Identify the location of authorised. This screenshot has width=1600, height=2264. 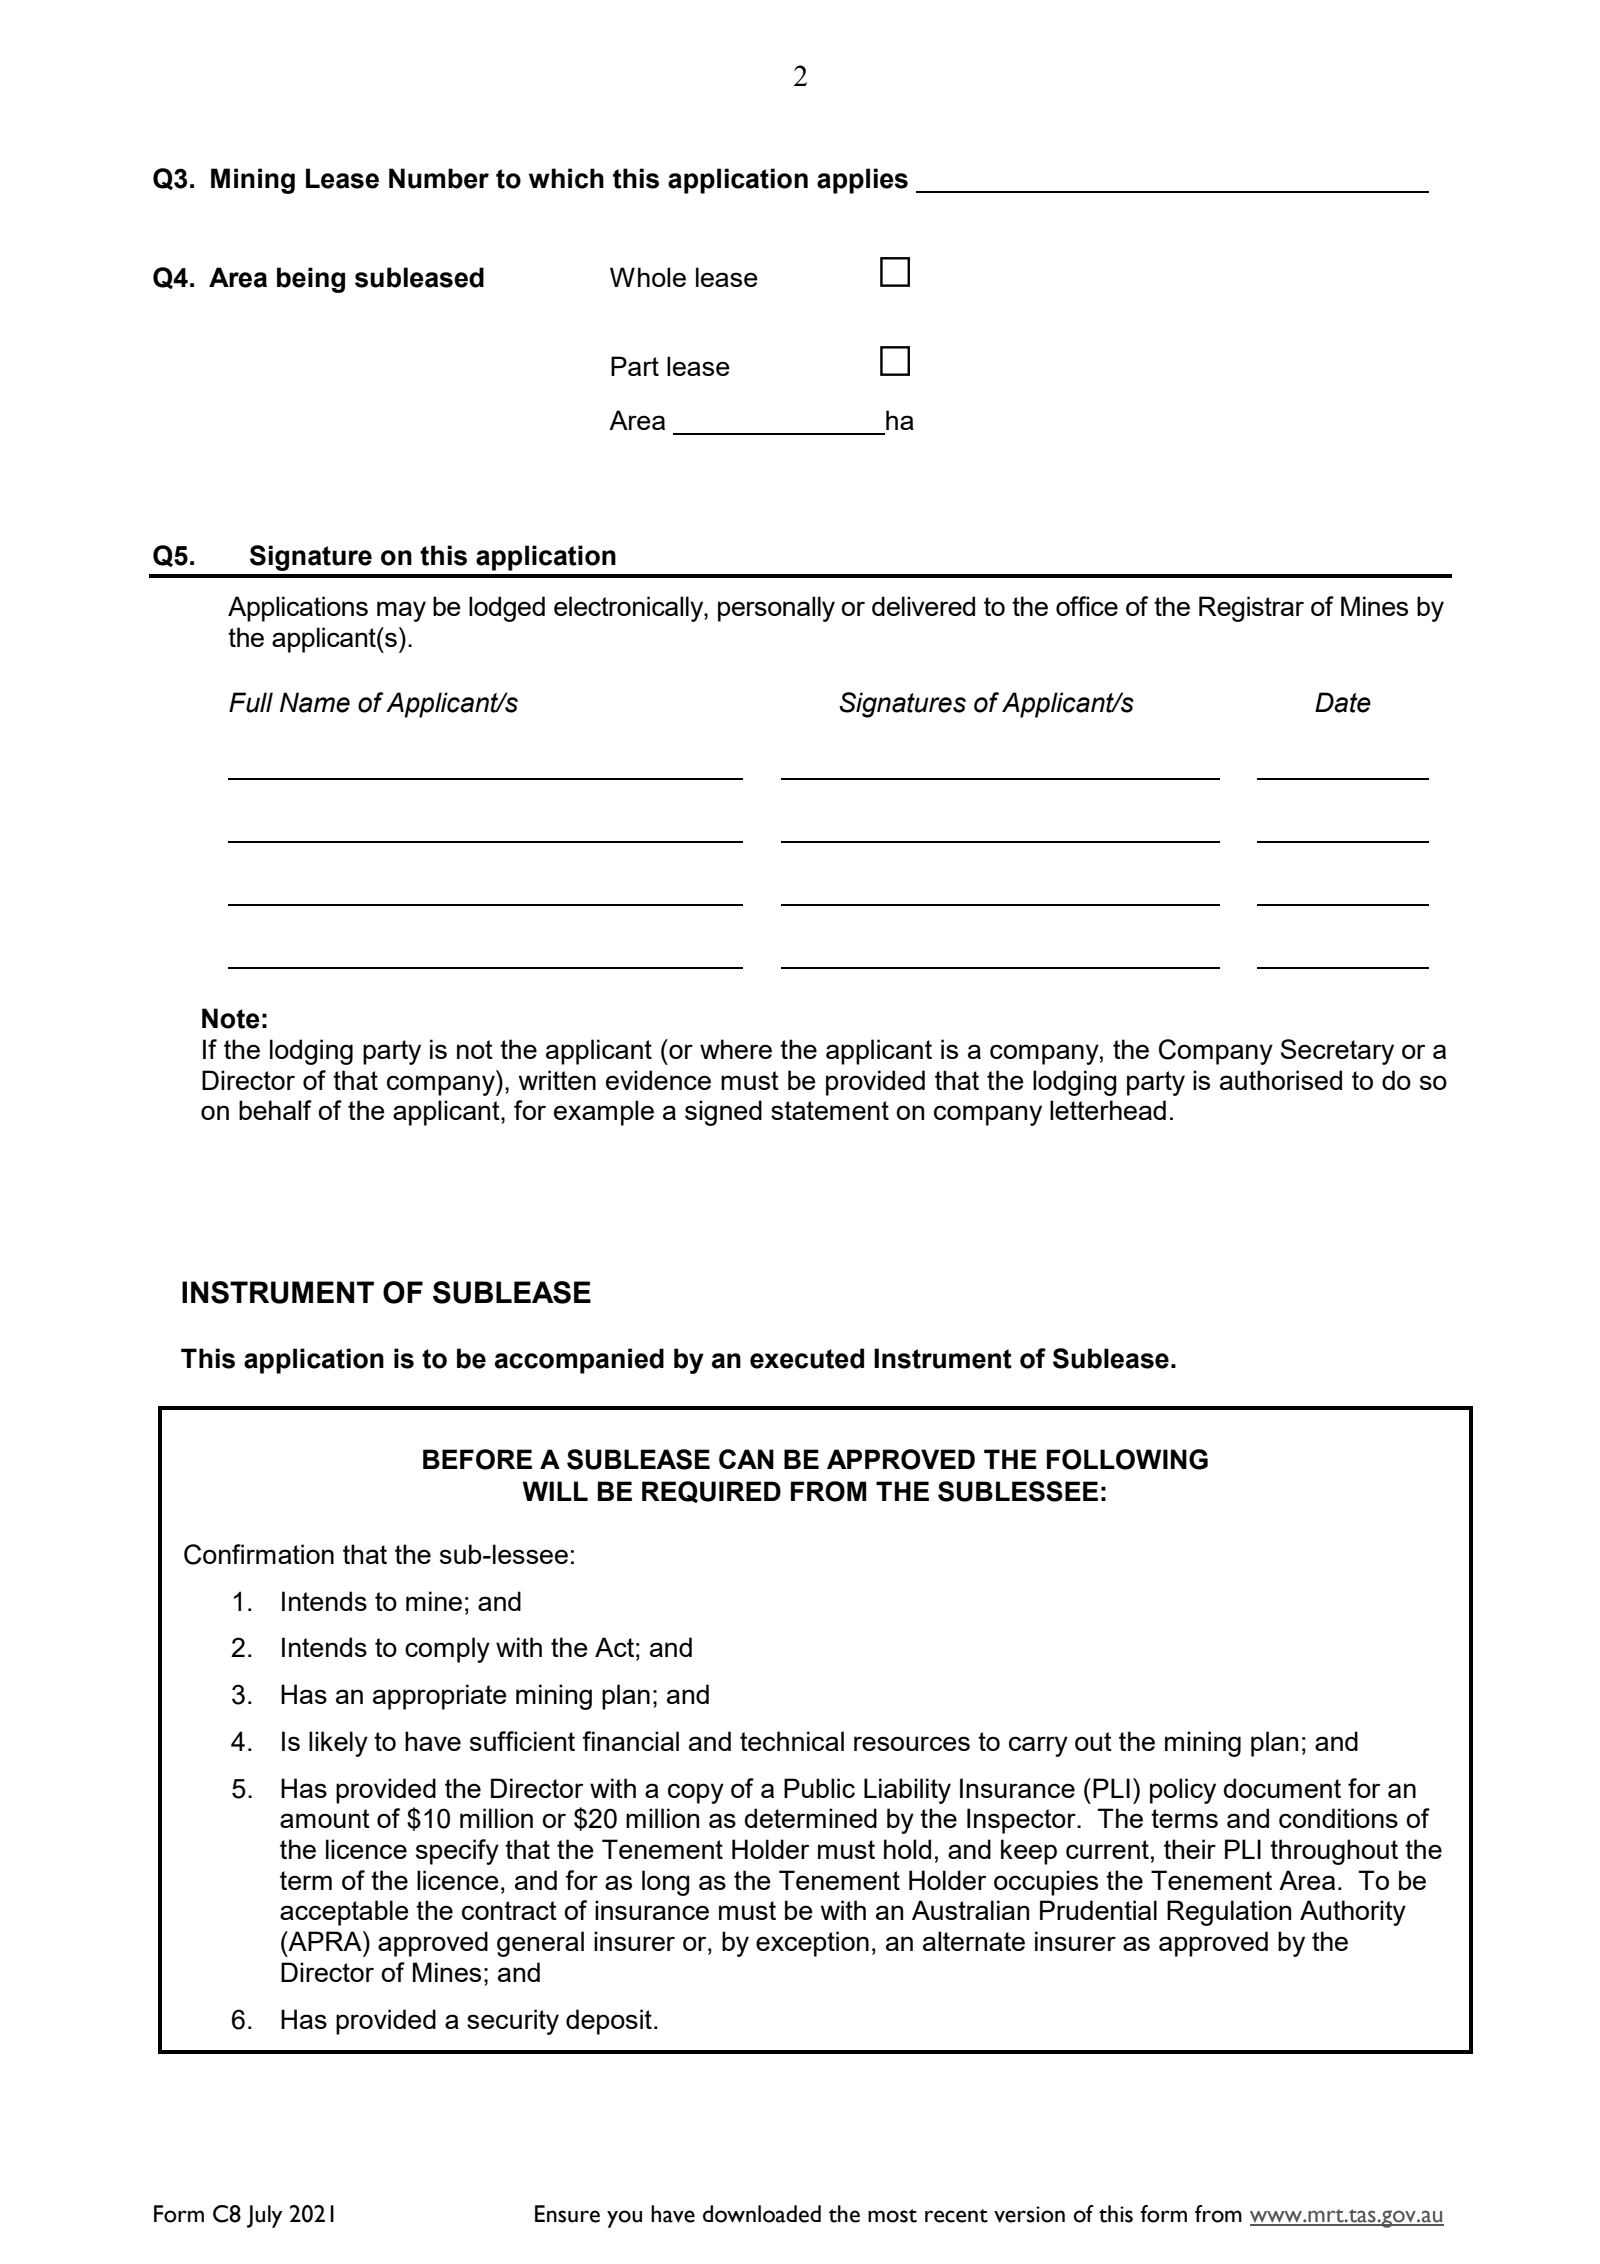
(1281, 1080).
